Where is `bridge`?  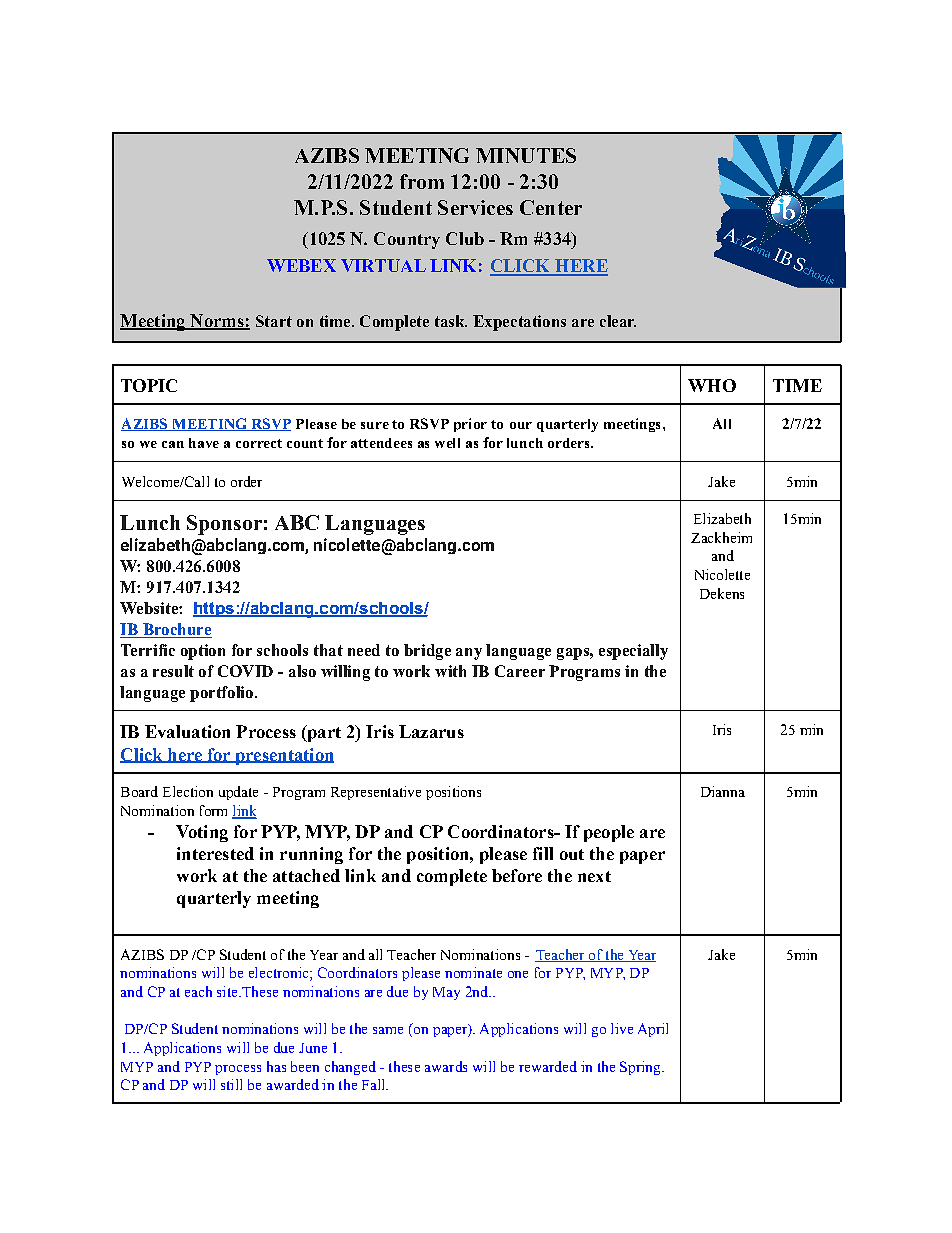 bridge is located at coordinates (427, 652).
